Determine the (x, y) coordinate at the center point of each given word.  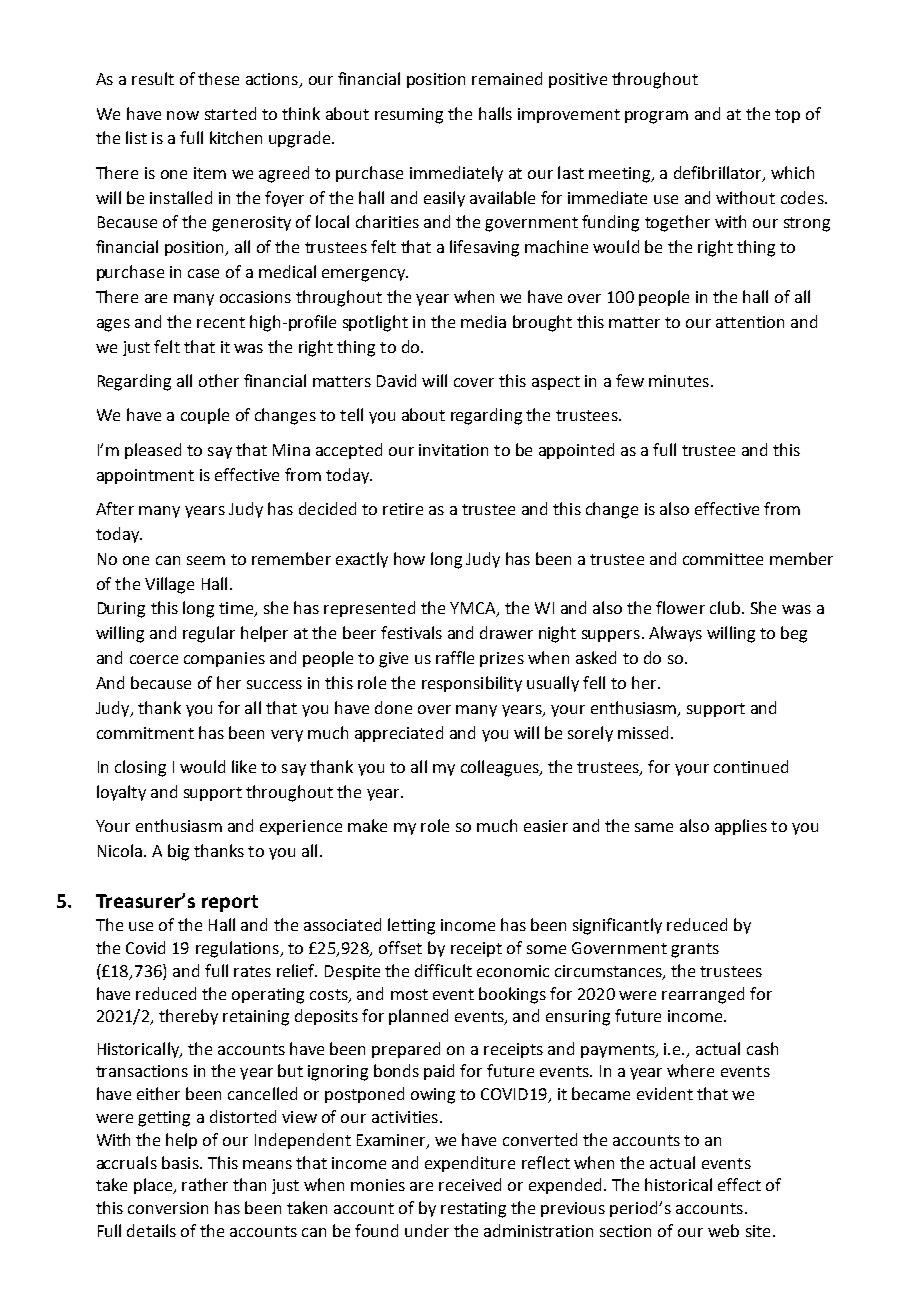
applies (741, 827)
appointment (145, 476)
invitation (453, 450)
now (183, 115)
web (723, 1230)
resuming (409, 116)
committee (723, 559)
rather (205, 1184)
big (178, 852)
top (787, 116)
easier (546, 826)
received (470, 1184)
